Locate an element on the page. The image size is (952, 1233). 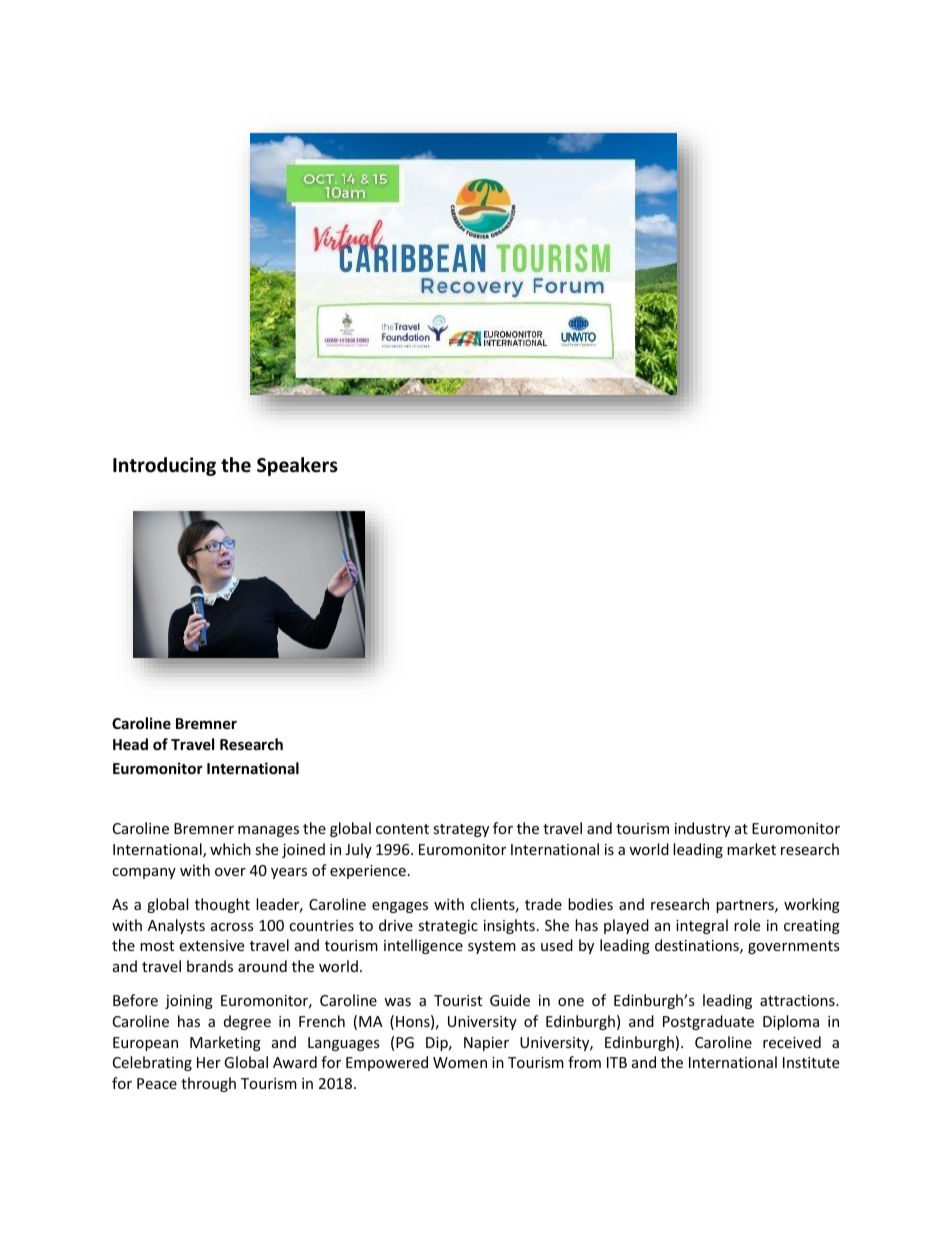
Speakers is located at coordinates (297, 466).
